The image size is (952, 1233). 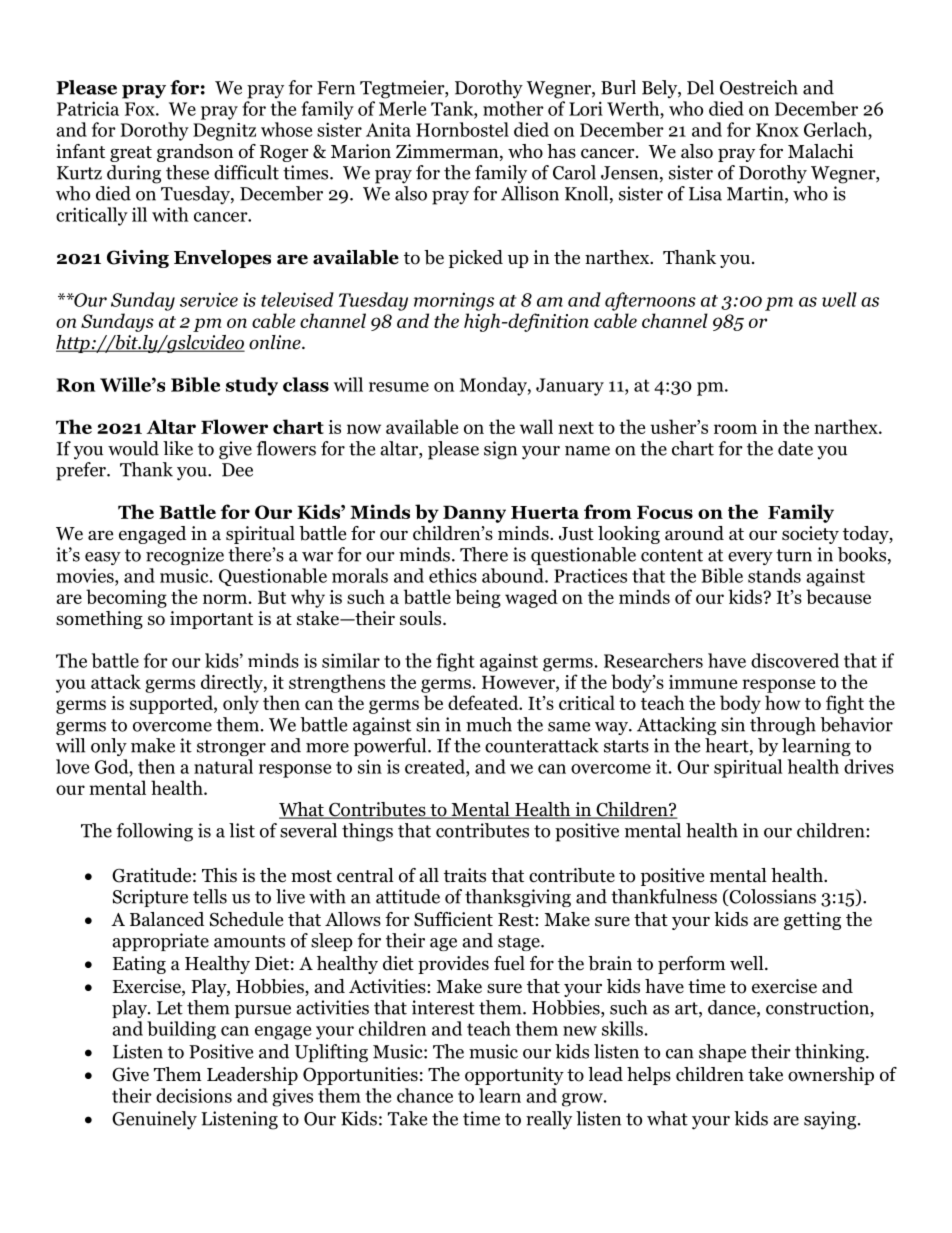 What do you see at coordinates (194, 1095) in the page?
I see `decisions` at bounding box center [194, 1095].
